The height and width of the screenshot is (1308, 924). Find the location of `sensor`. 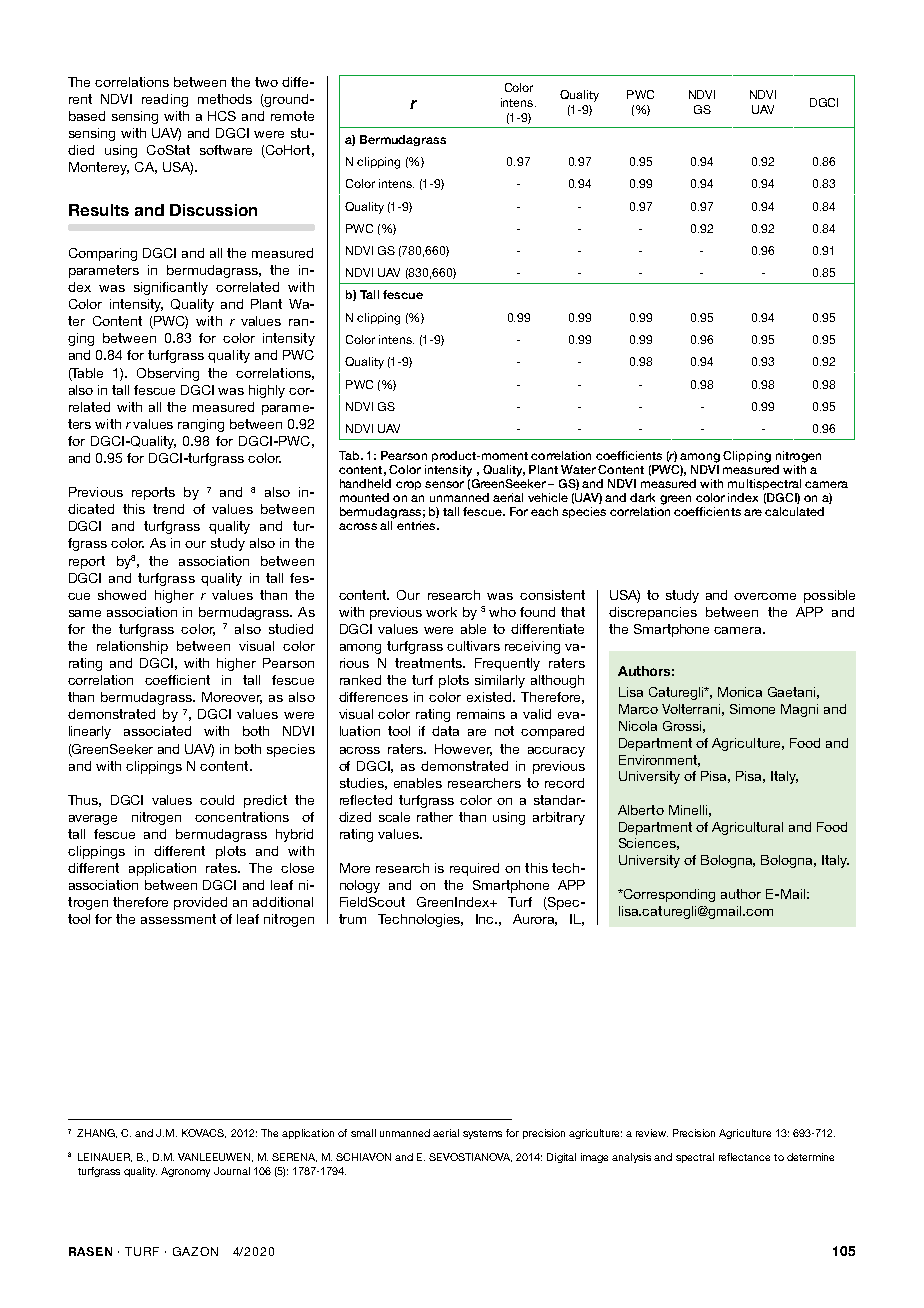

sensor is located at coordinates (444, 484).
